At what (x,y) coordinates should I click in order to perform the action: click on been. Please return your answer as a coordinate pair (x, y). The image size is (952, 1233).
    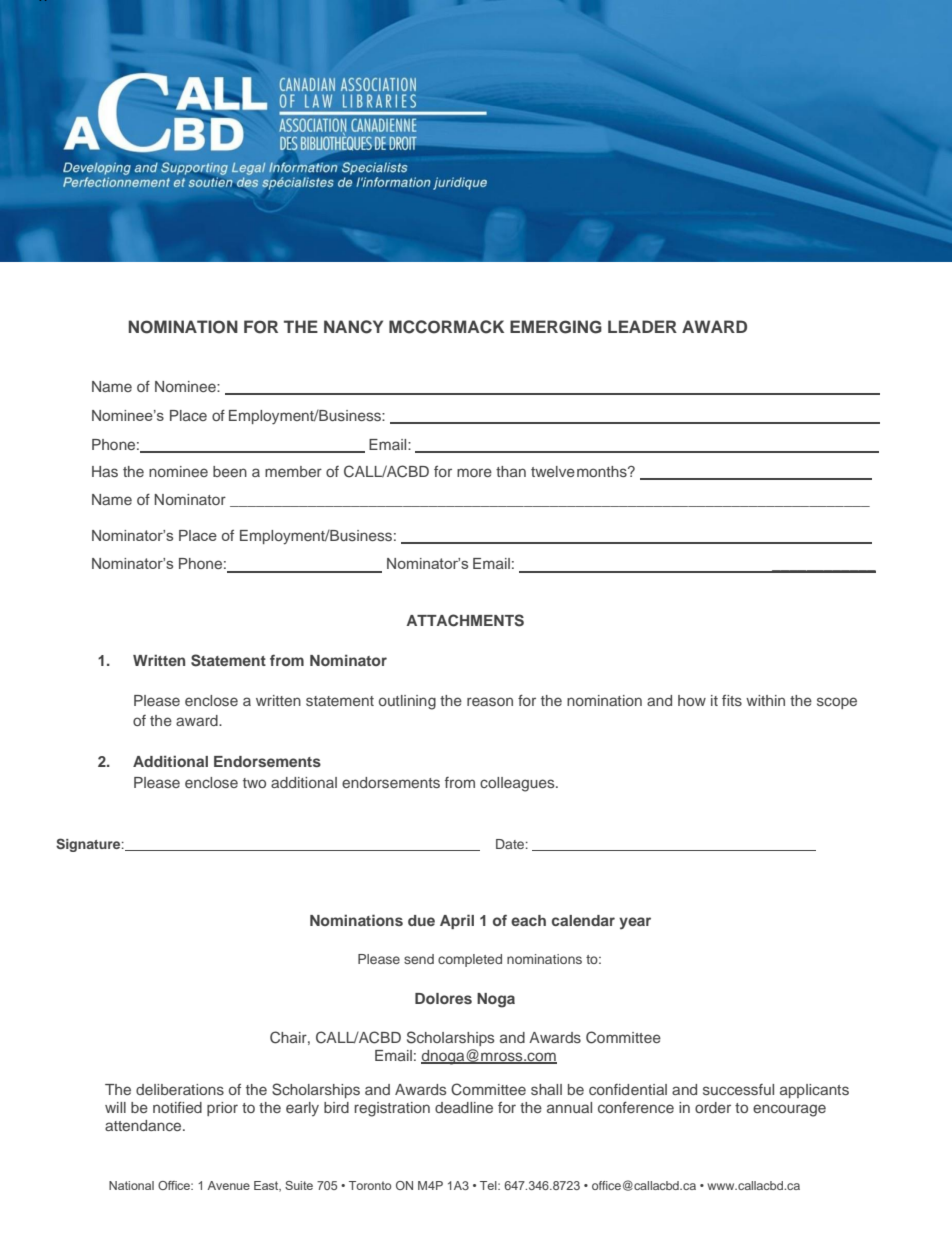
    Looking at the image, I should click on (230, 471).
